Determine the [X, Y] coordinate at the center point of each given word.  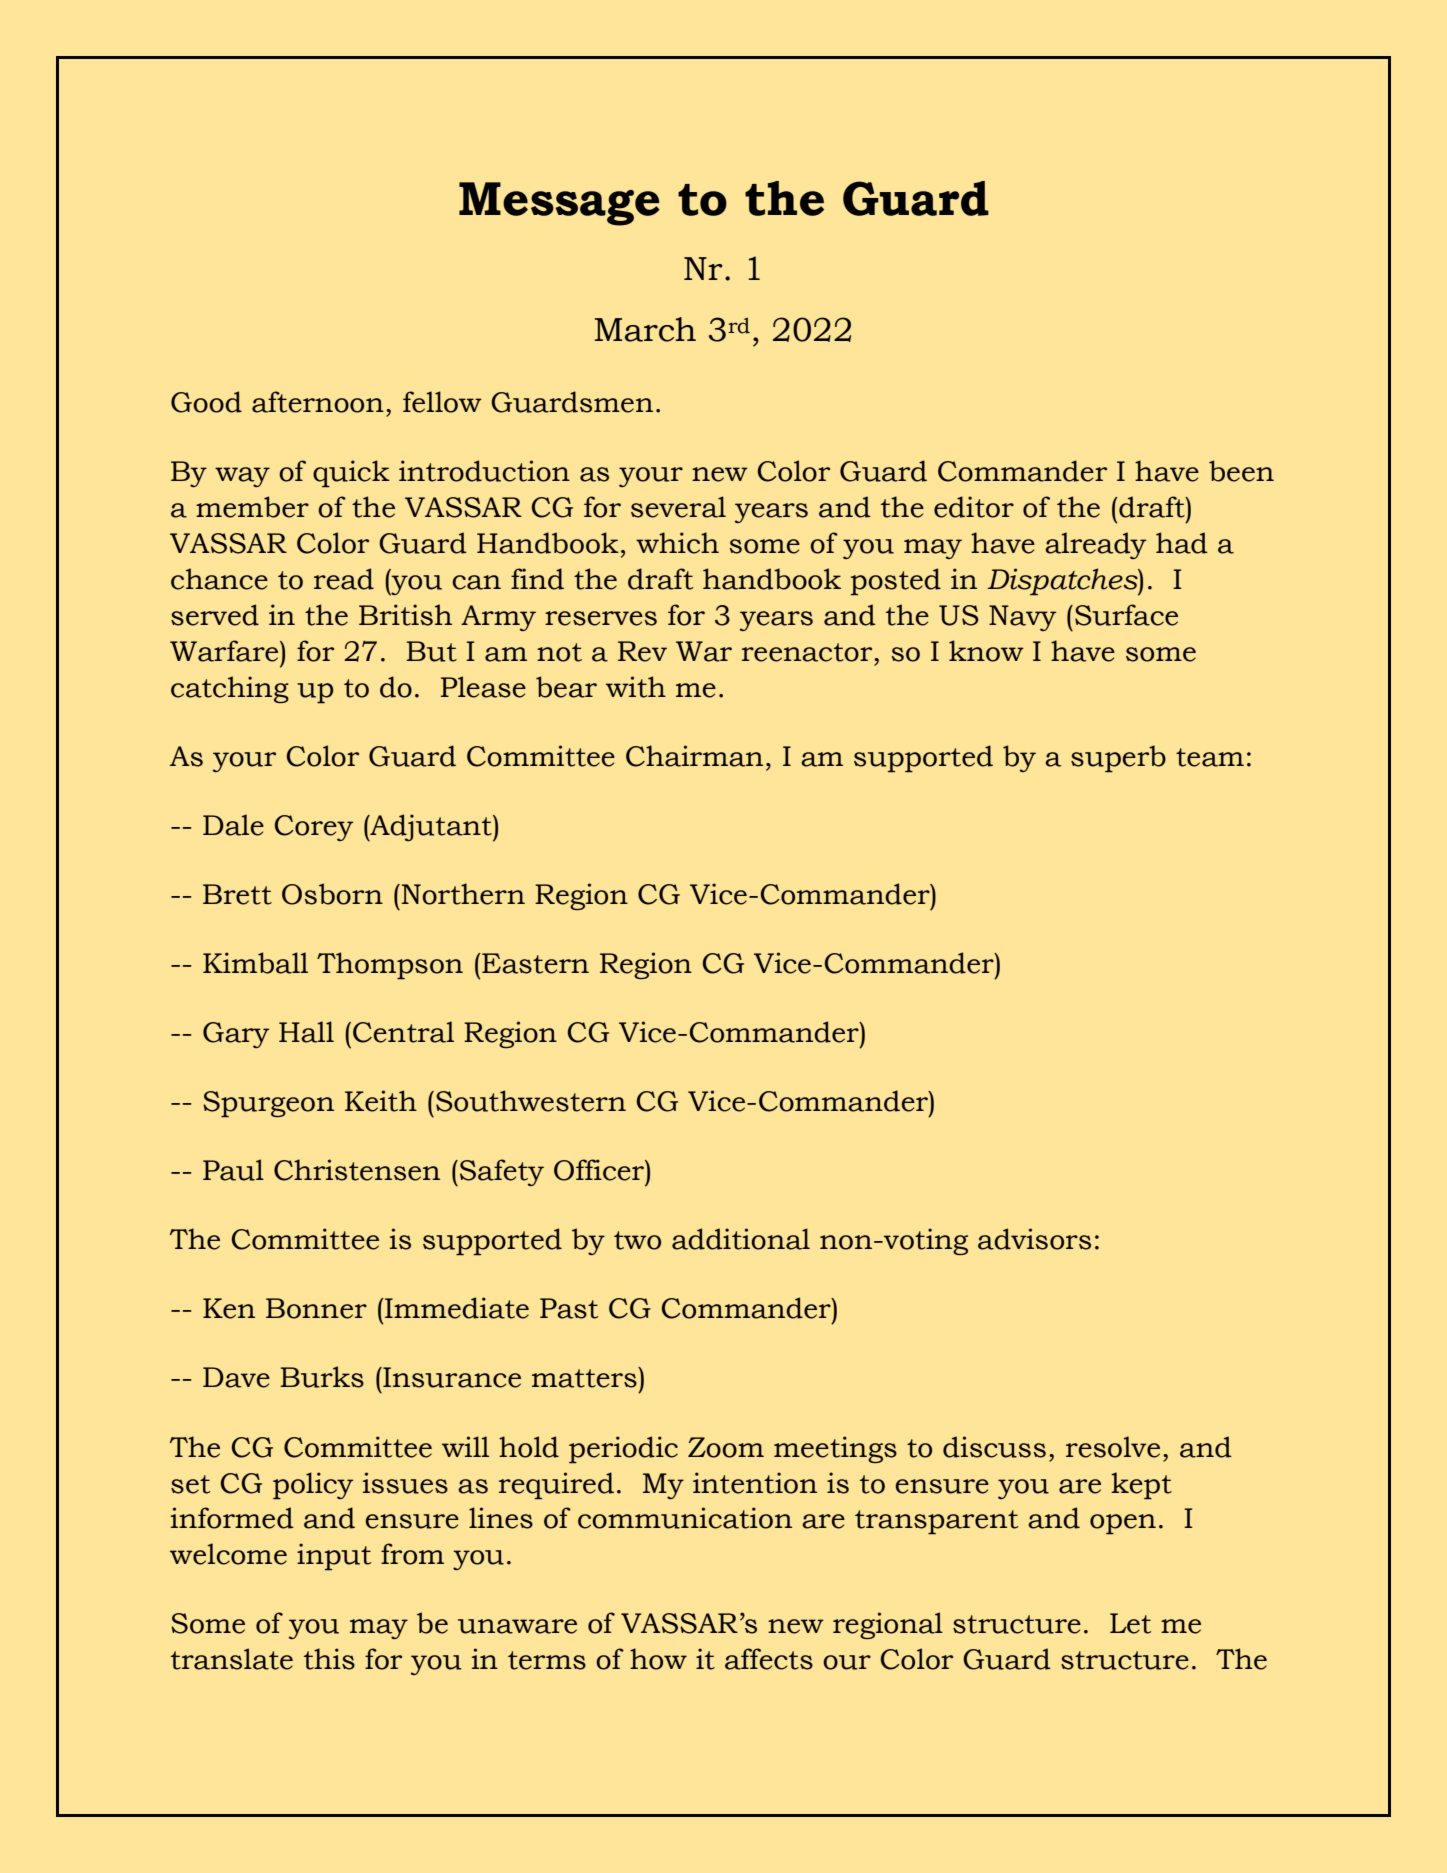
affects [769, 1659]
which [677, 543]
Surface [1126, 615]
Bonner [316, 1308]
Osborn [332, 894]
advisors [1034, 1239]
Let [1130, 1623]
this [329, 1659]
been [1241, 471]
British [405, 615]
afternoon [318, 402]
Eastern [534, 963]
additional [741, 1239]
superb [1118, 759]
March [645, 329]
